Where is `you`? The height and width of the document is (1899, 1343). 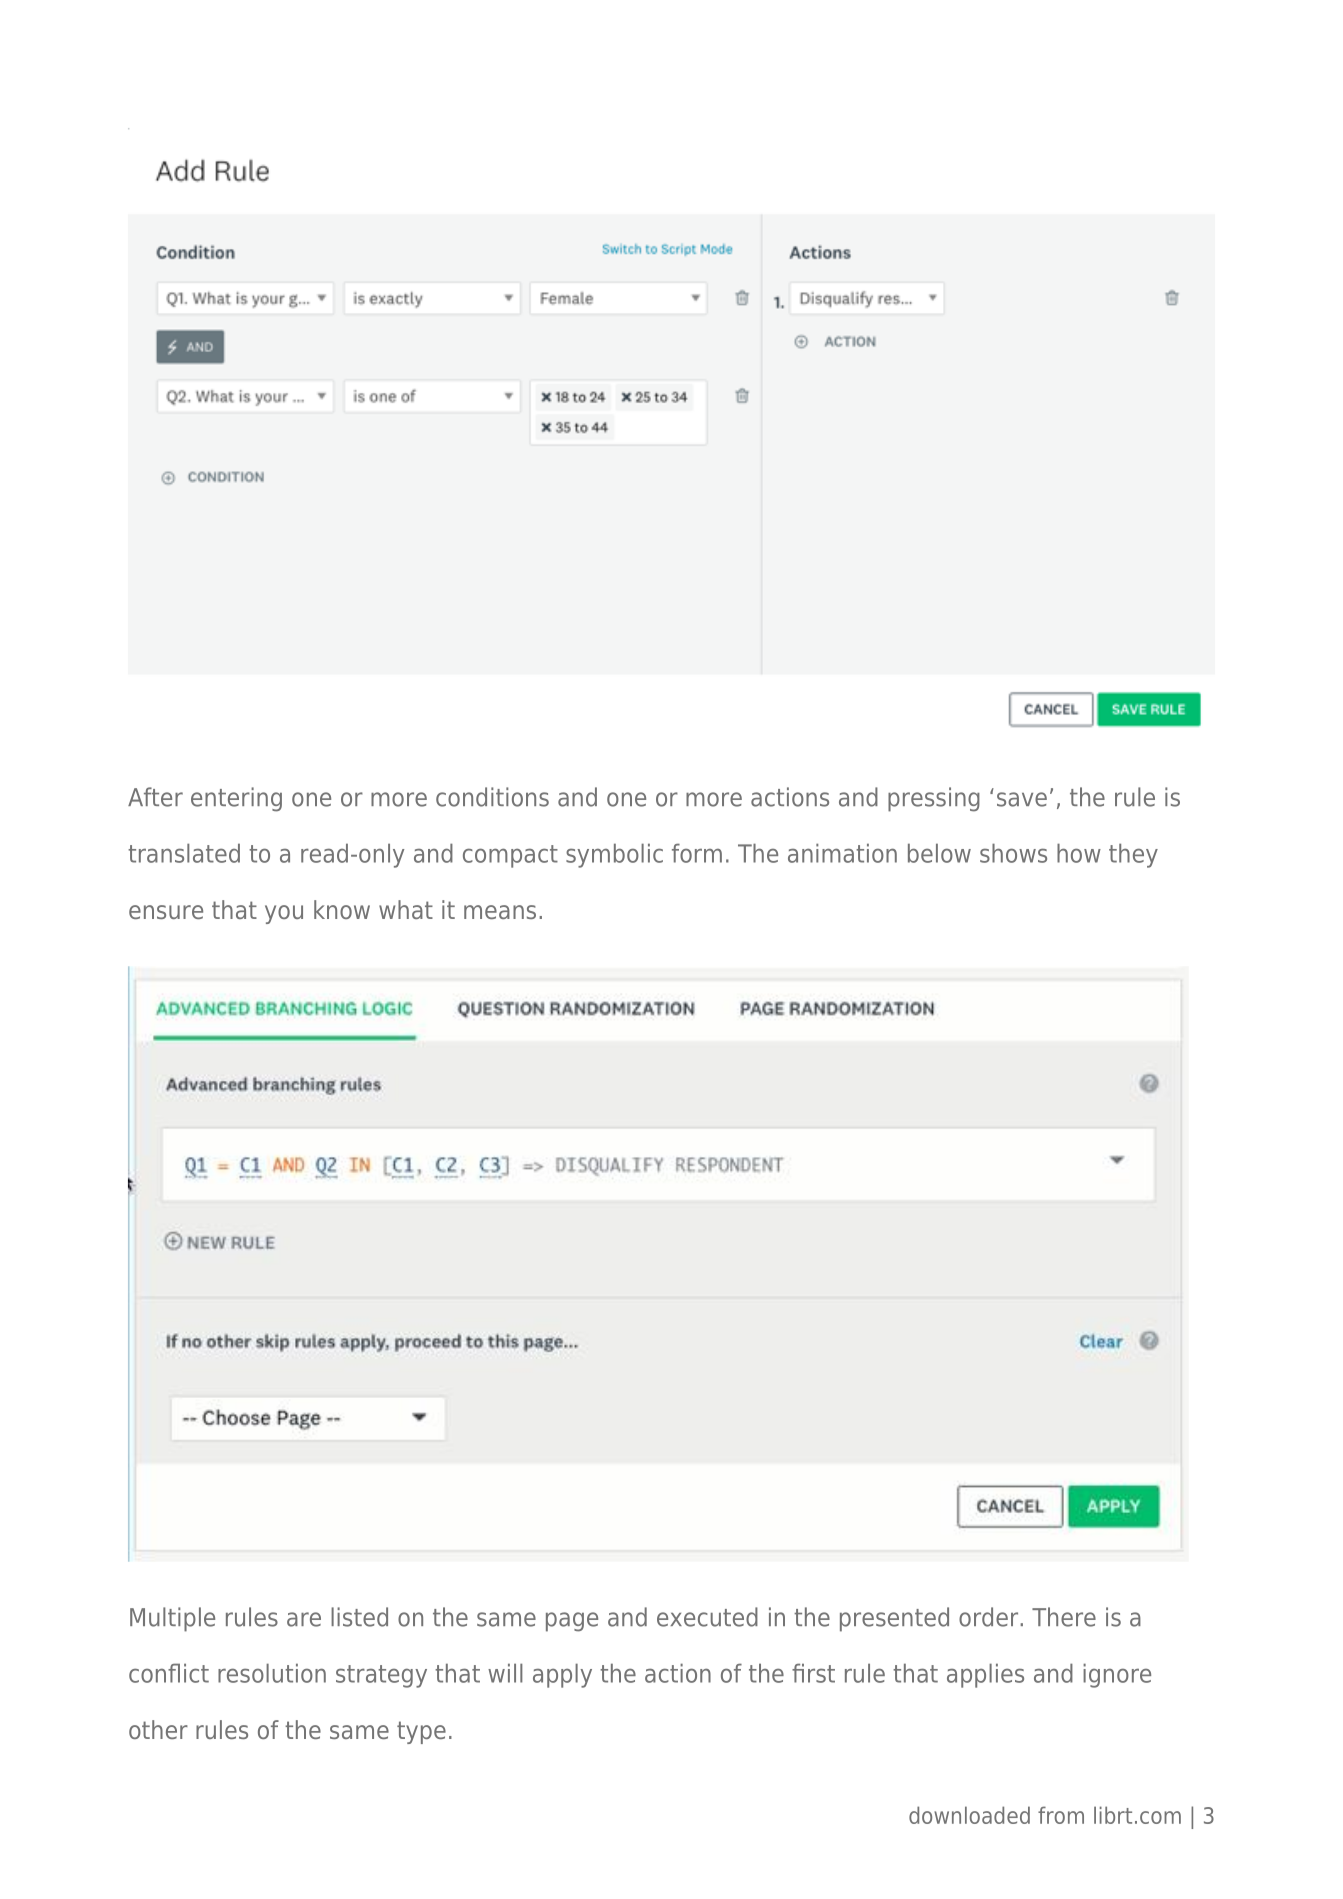
you is located at coordinates (284, 914).
